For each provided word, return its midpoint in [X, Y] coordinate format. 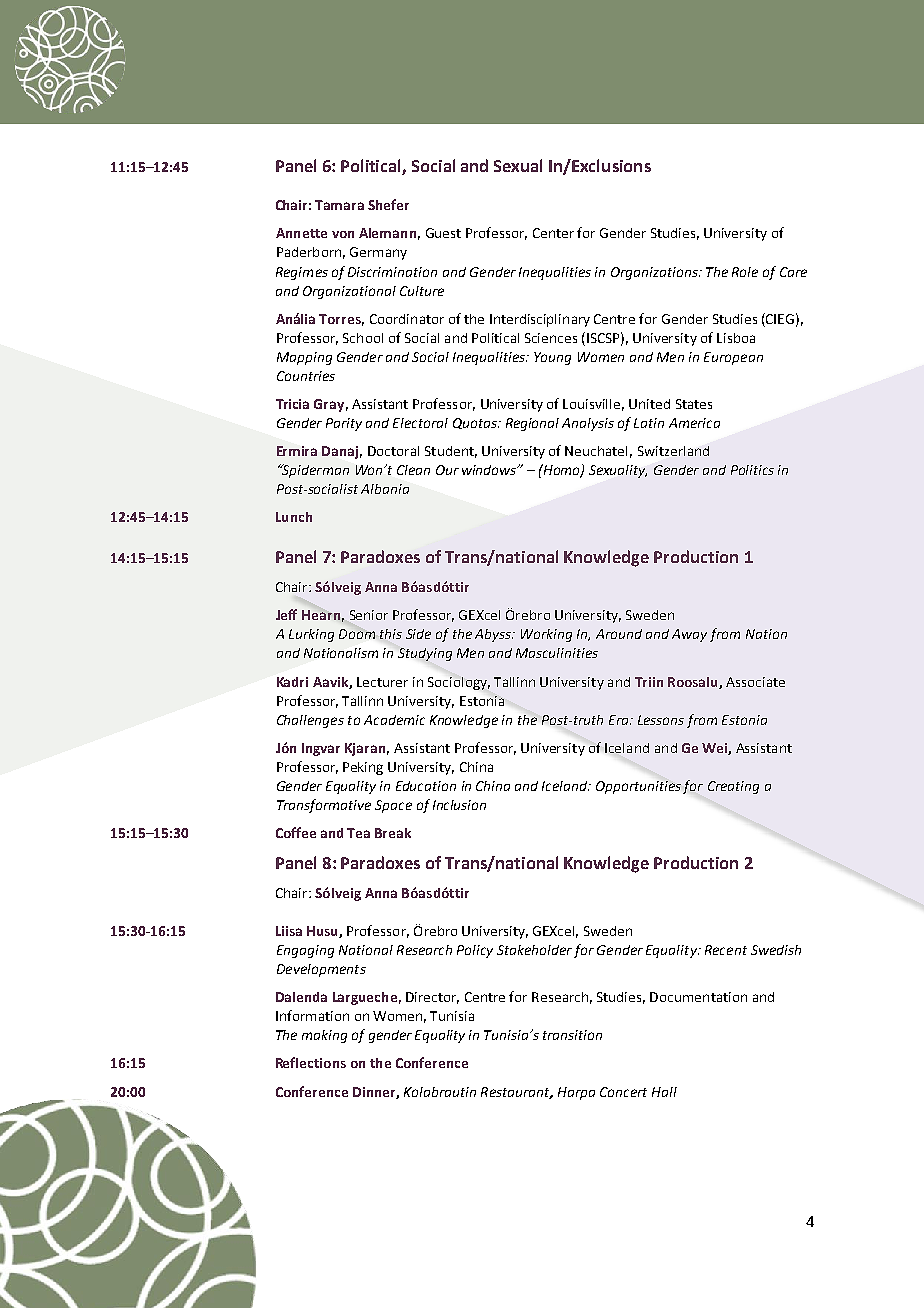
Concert [623, 1092]
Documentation [698, 997]
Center [553, 233]
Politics [752, 470]
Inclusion [459, 805]
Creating [733, 787]
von [343, 234]
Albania [385, 489]
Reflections [311, 1062]
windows [490, 470]
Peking [363, 768]
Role [745, 272]
